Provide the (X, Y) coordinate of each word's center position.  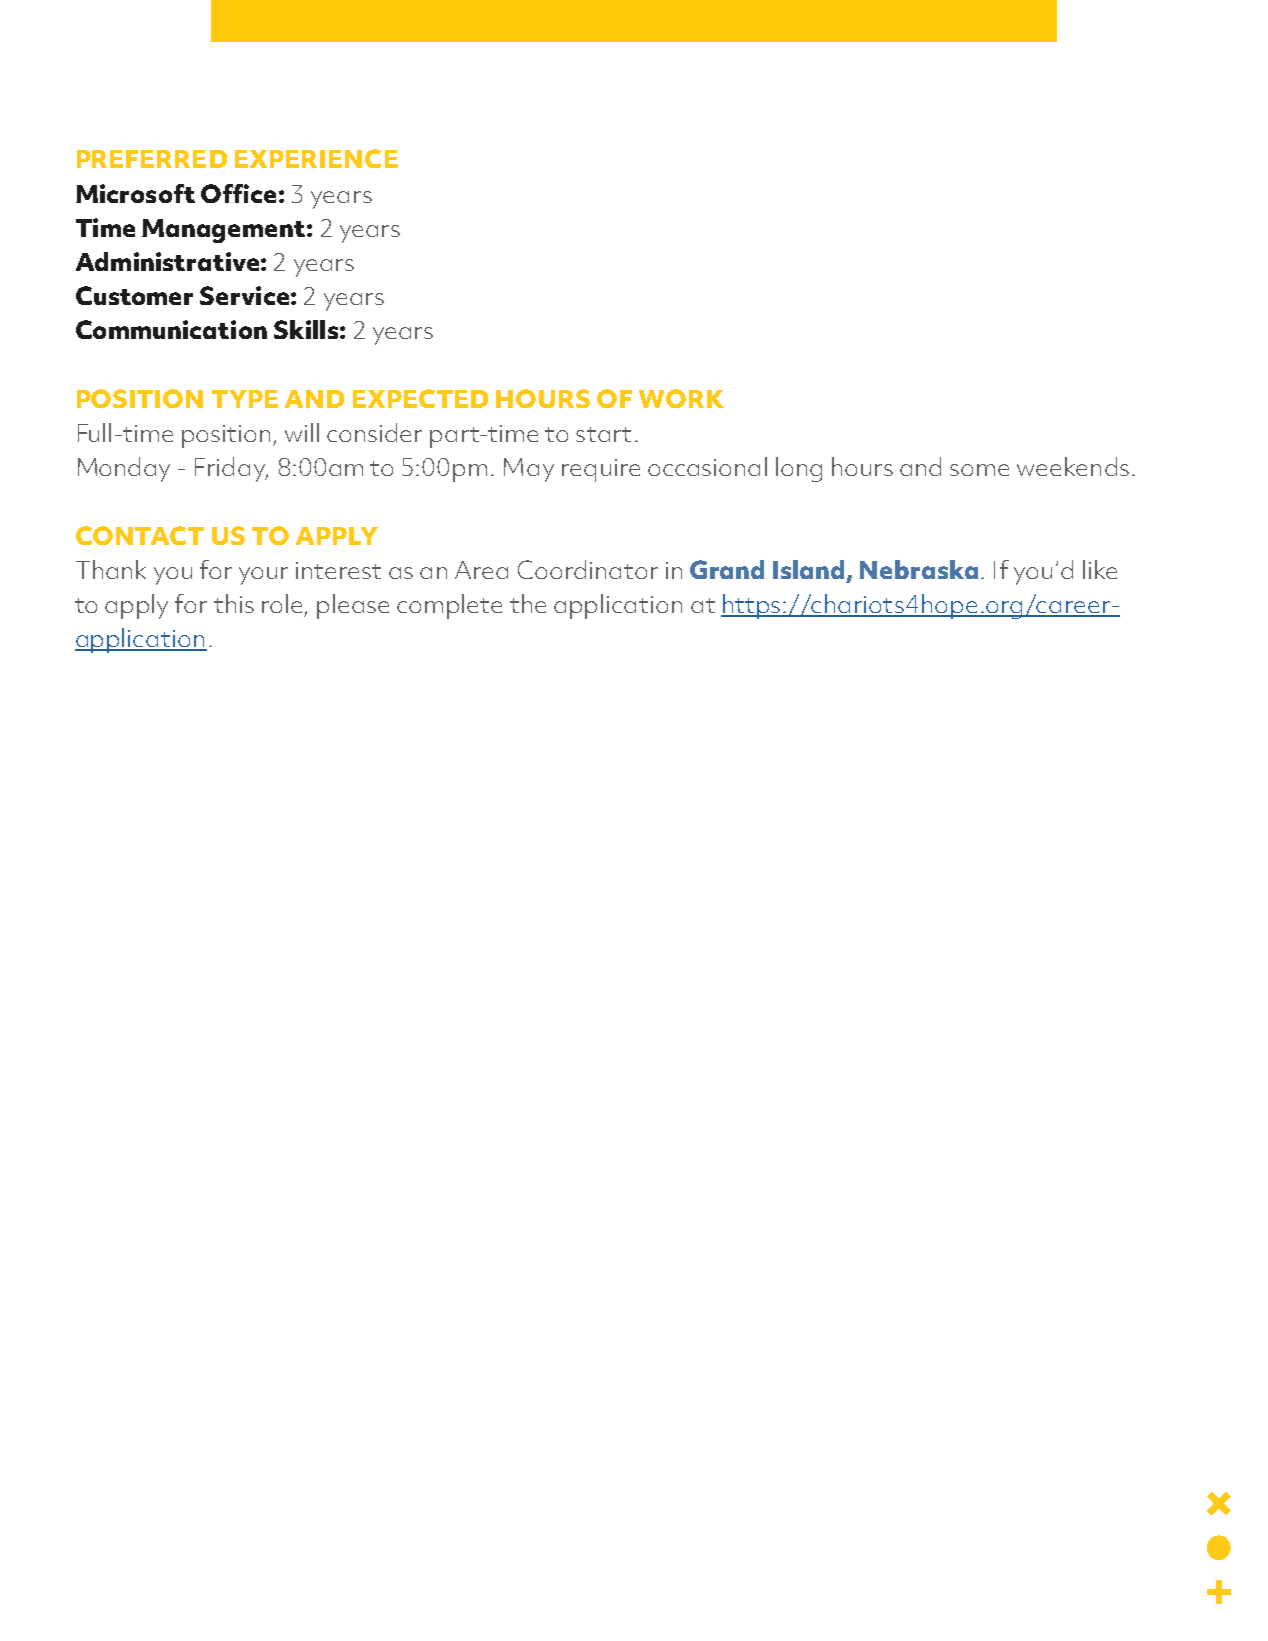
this (234, 603)
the (528, 603)
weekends (1073, 466)
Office (238, 193)
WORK (681, 398)
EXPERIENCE (316, 158)
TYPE (245, 399)
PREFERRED (152, 159)
